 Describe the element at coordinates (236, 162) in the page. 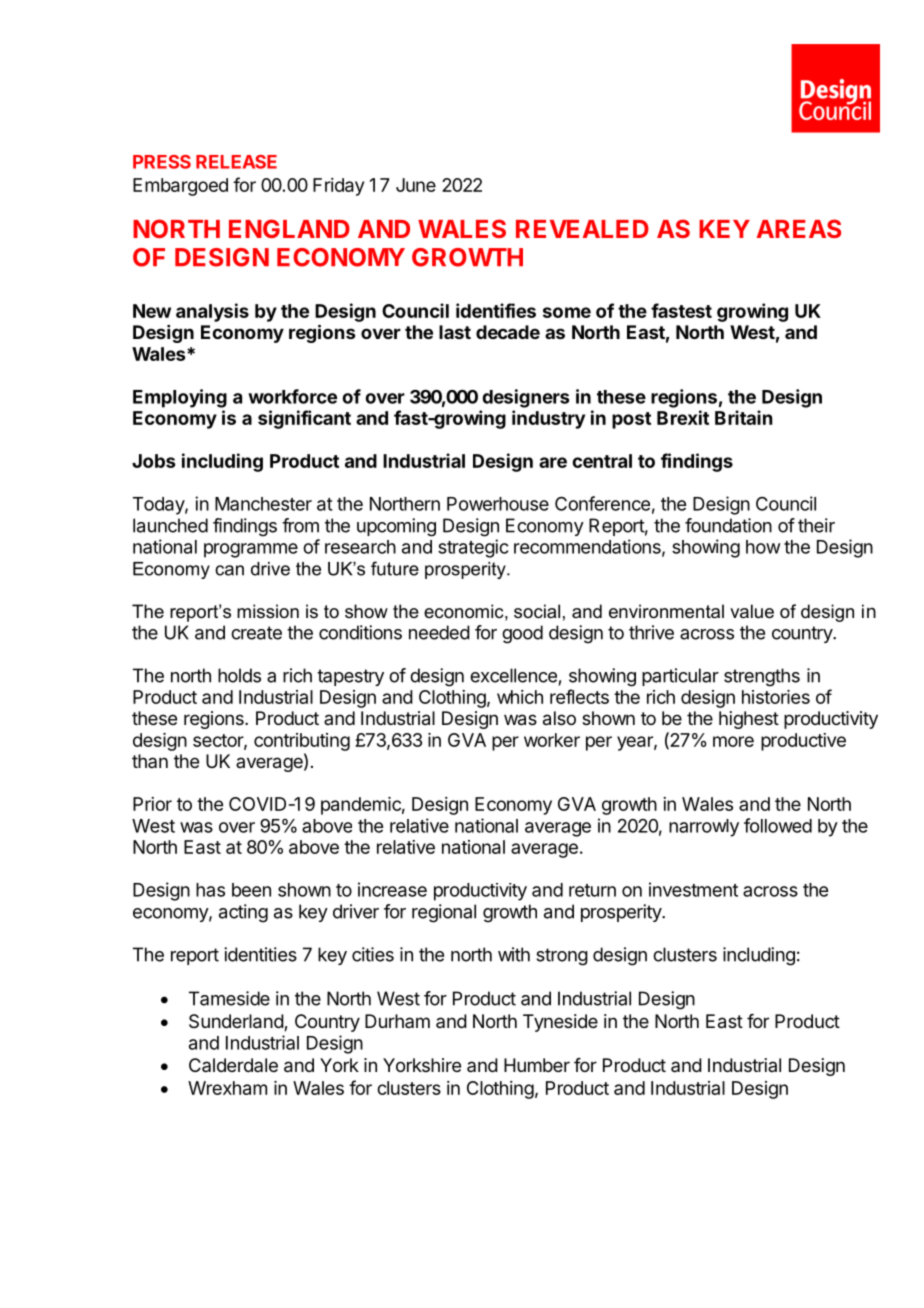

I see `RELEASE` at that location.
